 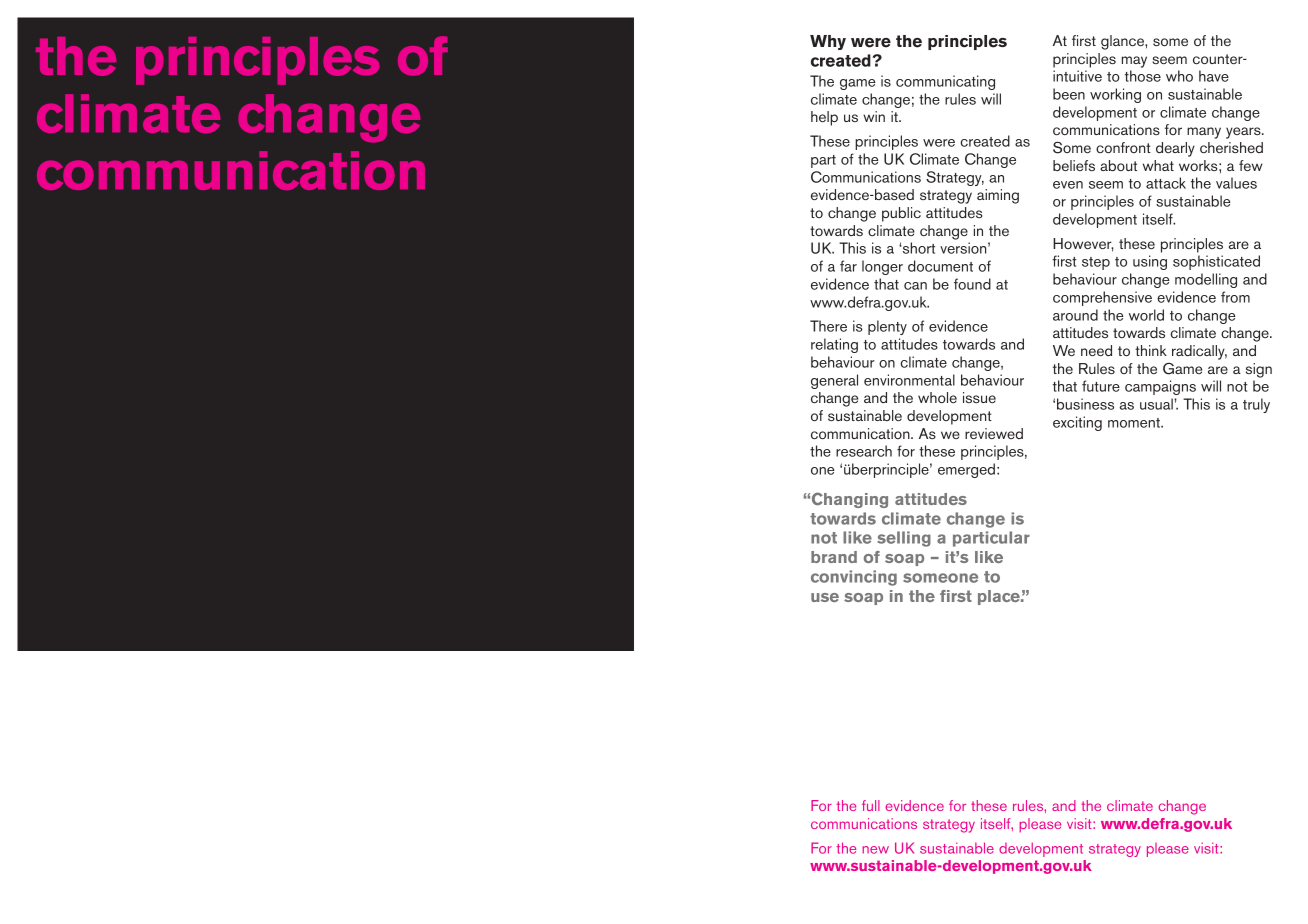 What do you see at coordinates (1000, 597) in the page?
I see `place` at bounding box center [1000, 597].
